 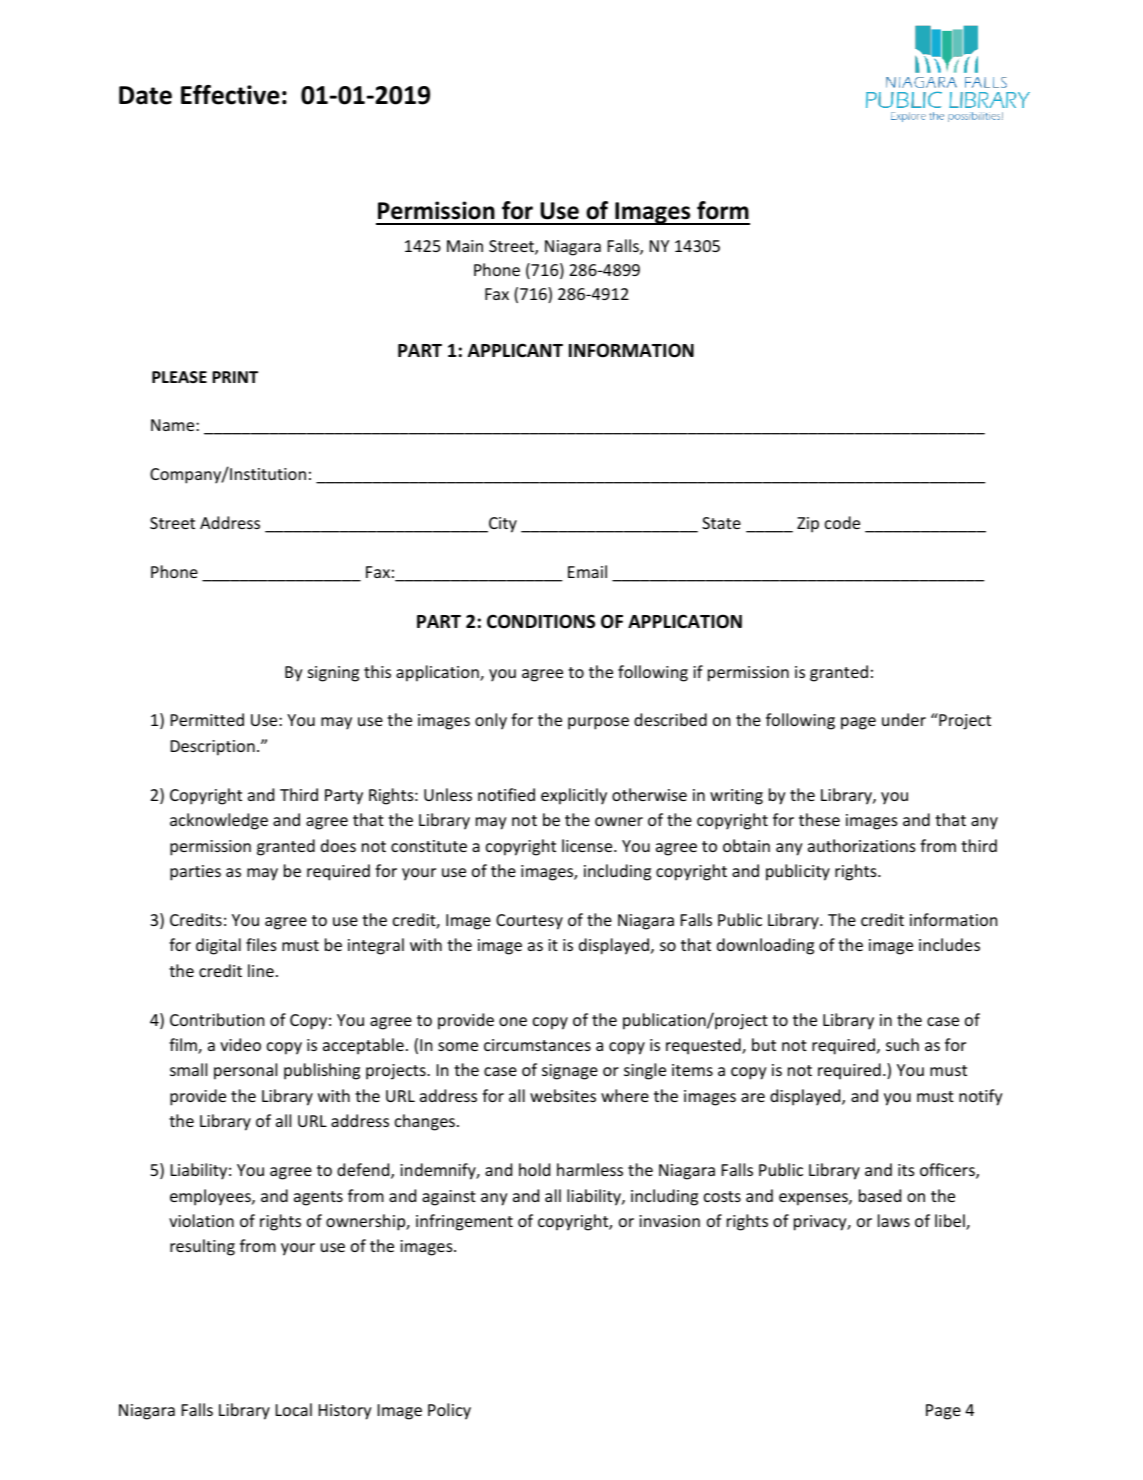 What do you see at coordinates (465, 246) in the page?
I see `Main` at bounding box center [465, 246].
